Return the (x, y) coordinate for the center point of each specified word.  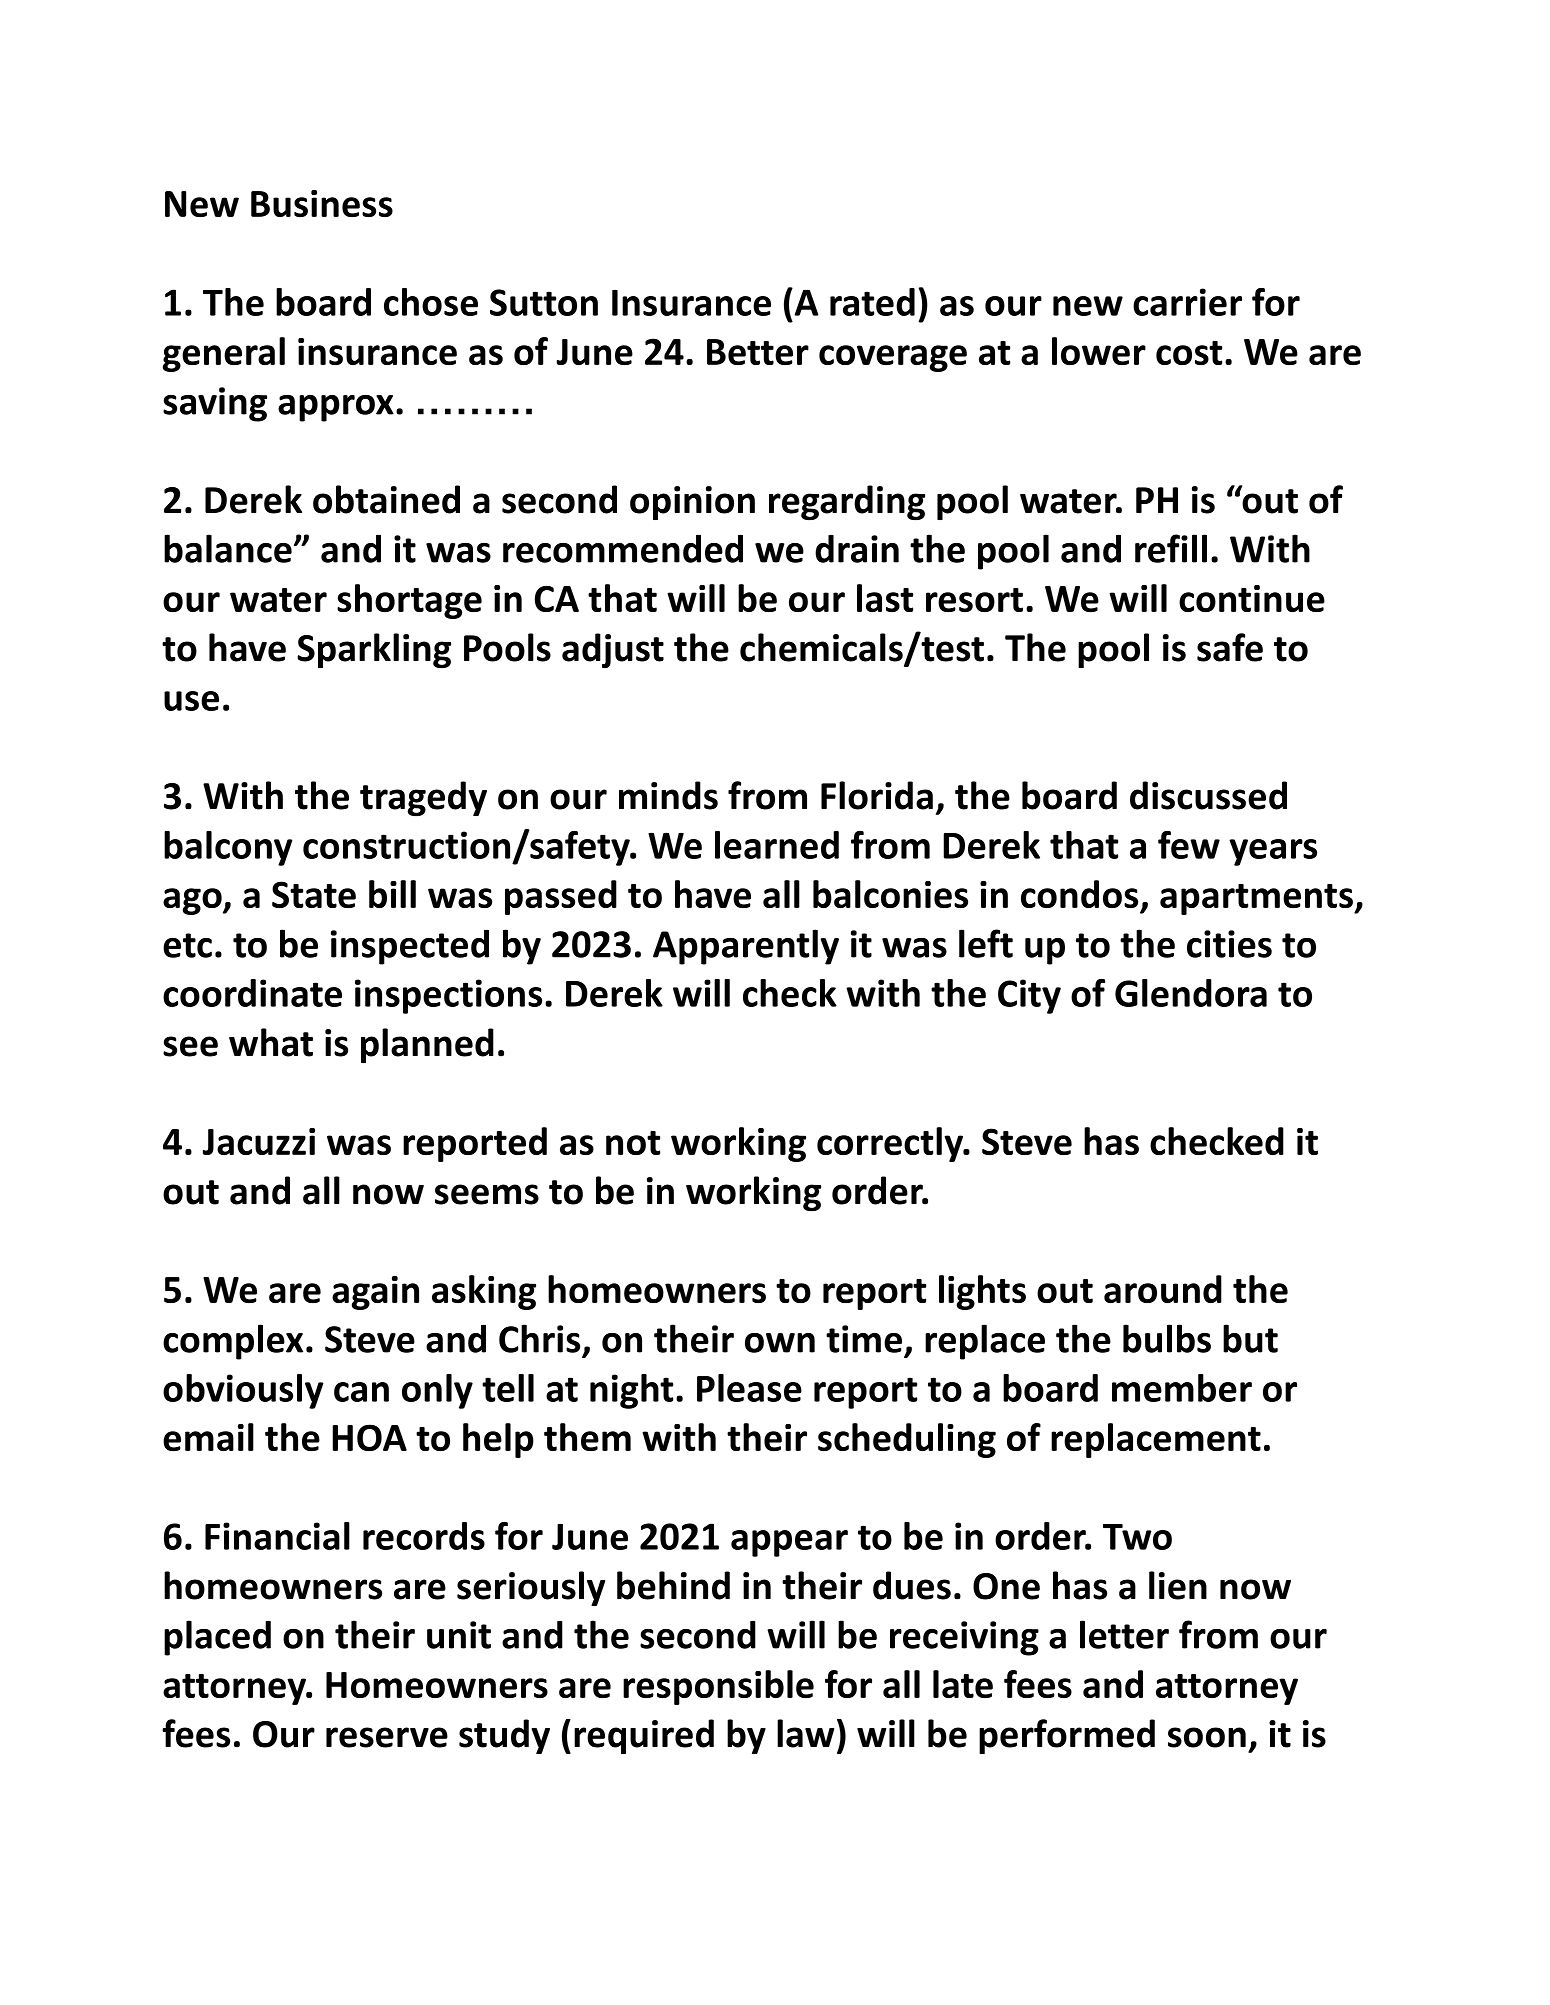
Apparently (746, 947)
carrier (1187, 302)
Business (322, 203)
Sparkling (374, 651)
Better (758, 352)
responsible (718, 1687)
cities (1229, 944)
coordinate (252, 993)
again (375, 1293)
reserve (387, 1737)
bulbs (1167, 1338)
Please (749, 1388)
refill (1171, 548)
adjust (613, 651)
